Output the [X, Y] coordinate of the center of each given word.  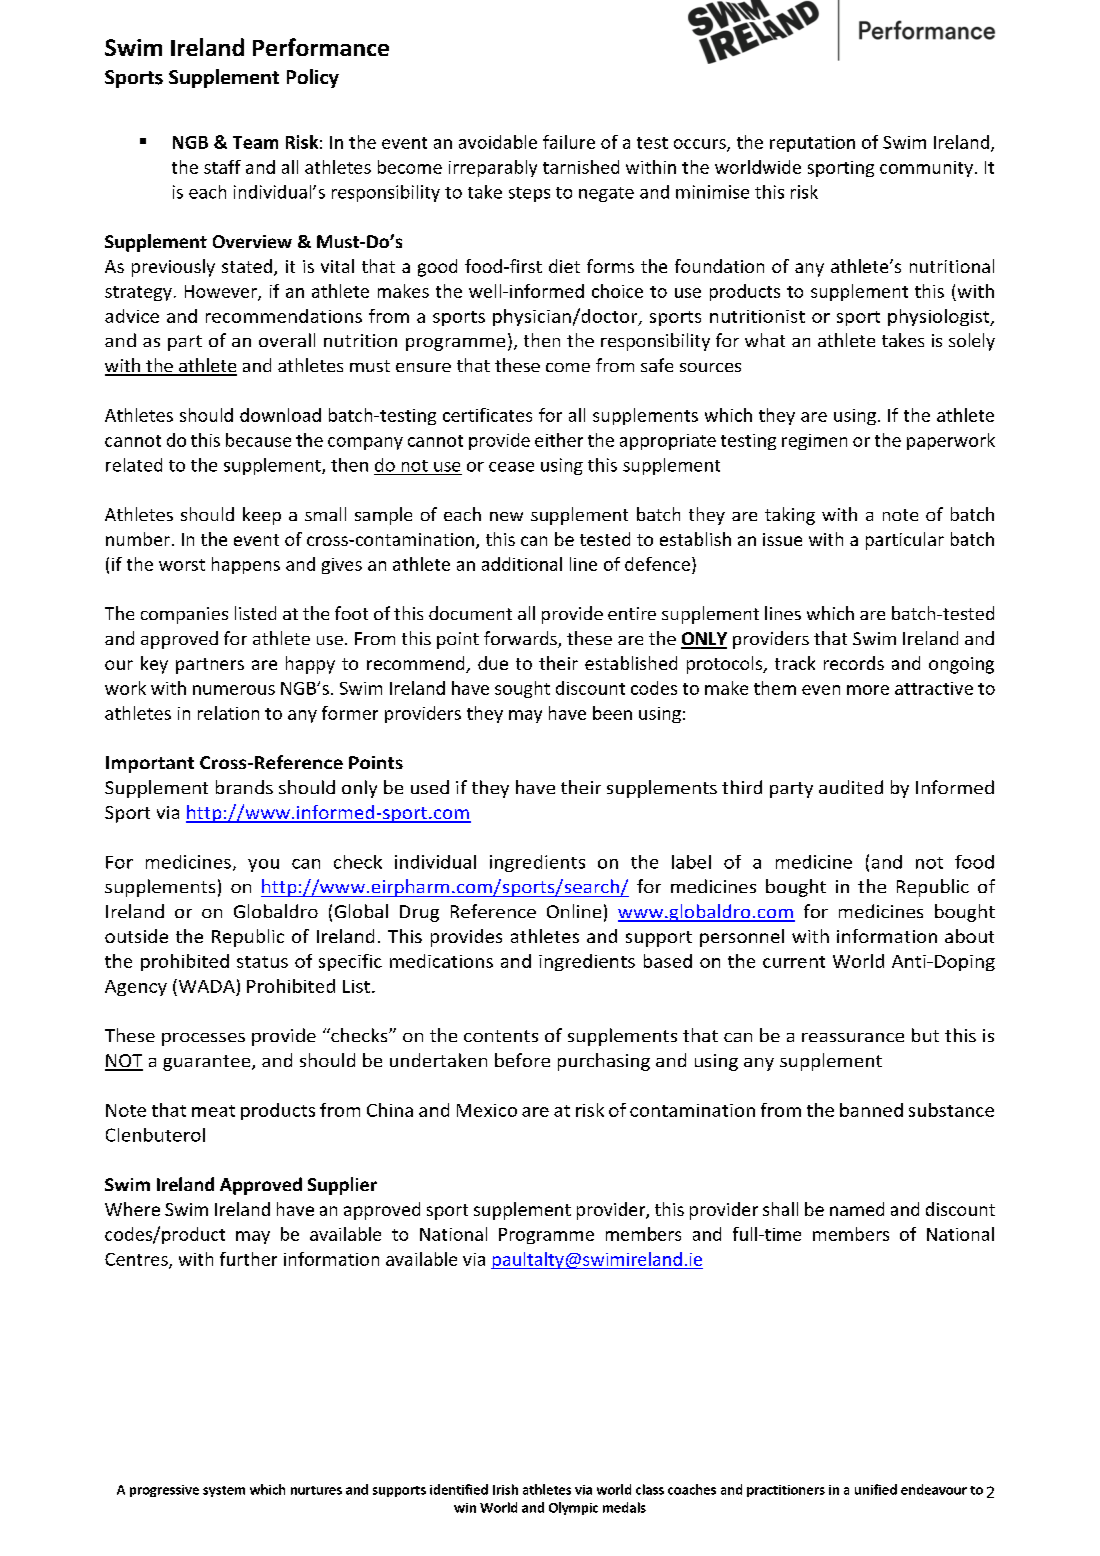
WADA [205, 986]
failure [569, 142]
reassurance [853, 1037]
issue [782, 539]
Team [255, 142]
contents [501, 1036]
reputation [812, 144]
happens [246, 565]
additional [522, 564]
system [224, 1491]
